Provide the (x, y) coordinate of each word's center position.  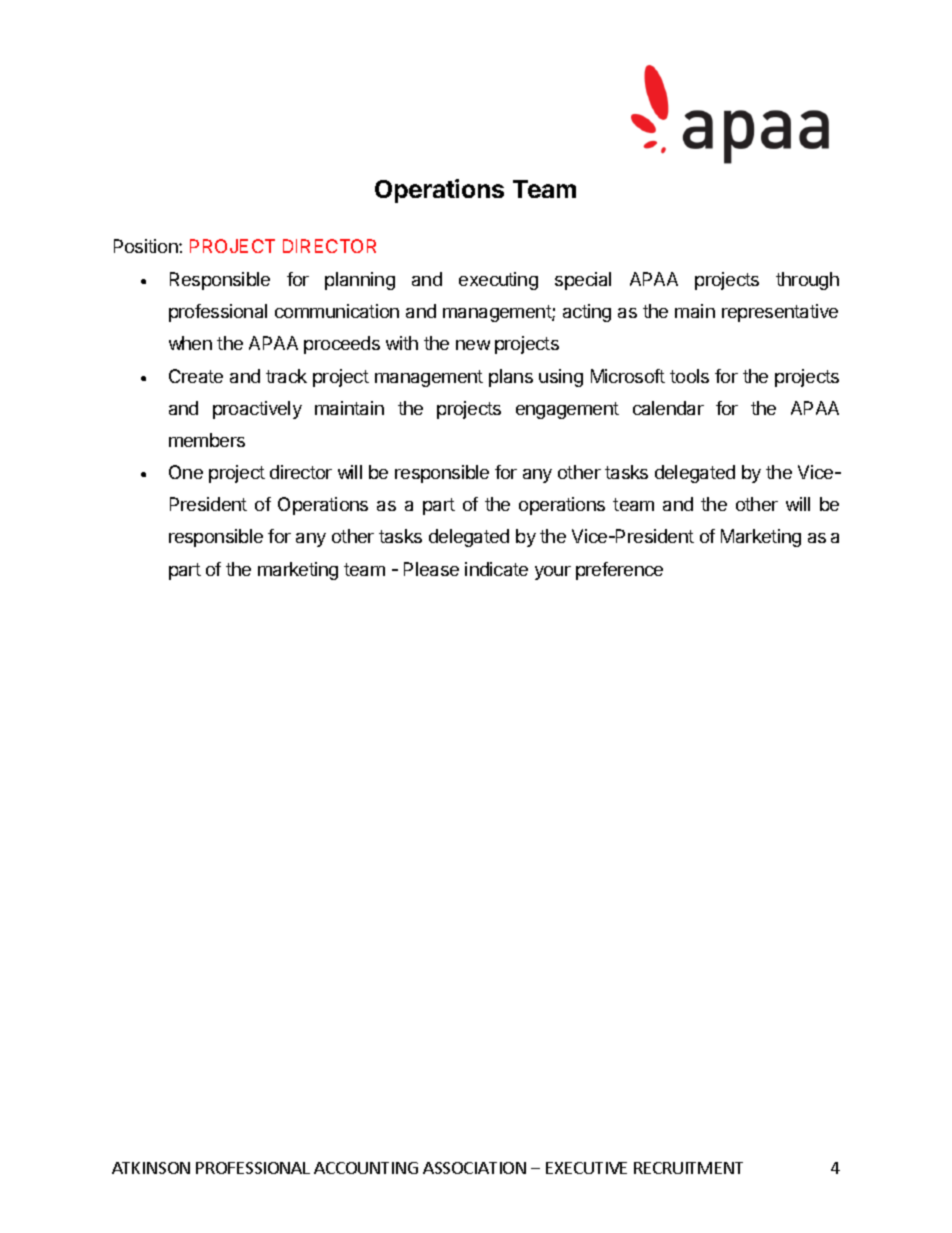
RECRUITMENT (688, 1168)
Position (147, 246)
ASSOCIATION (474, 1168)
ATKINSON (151, 1168)
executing (498, 281)
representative (780, 313)
